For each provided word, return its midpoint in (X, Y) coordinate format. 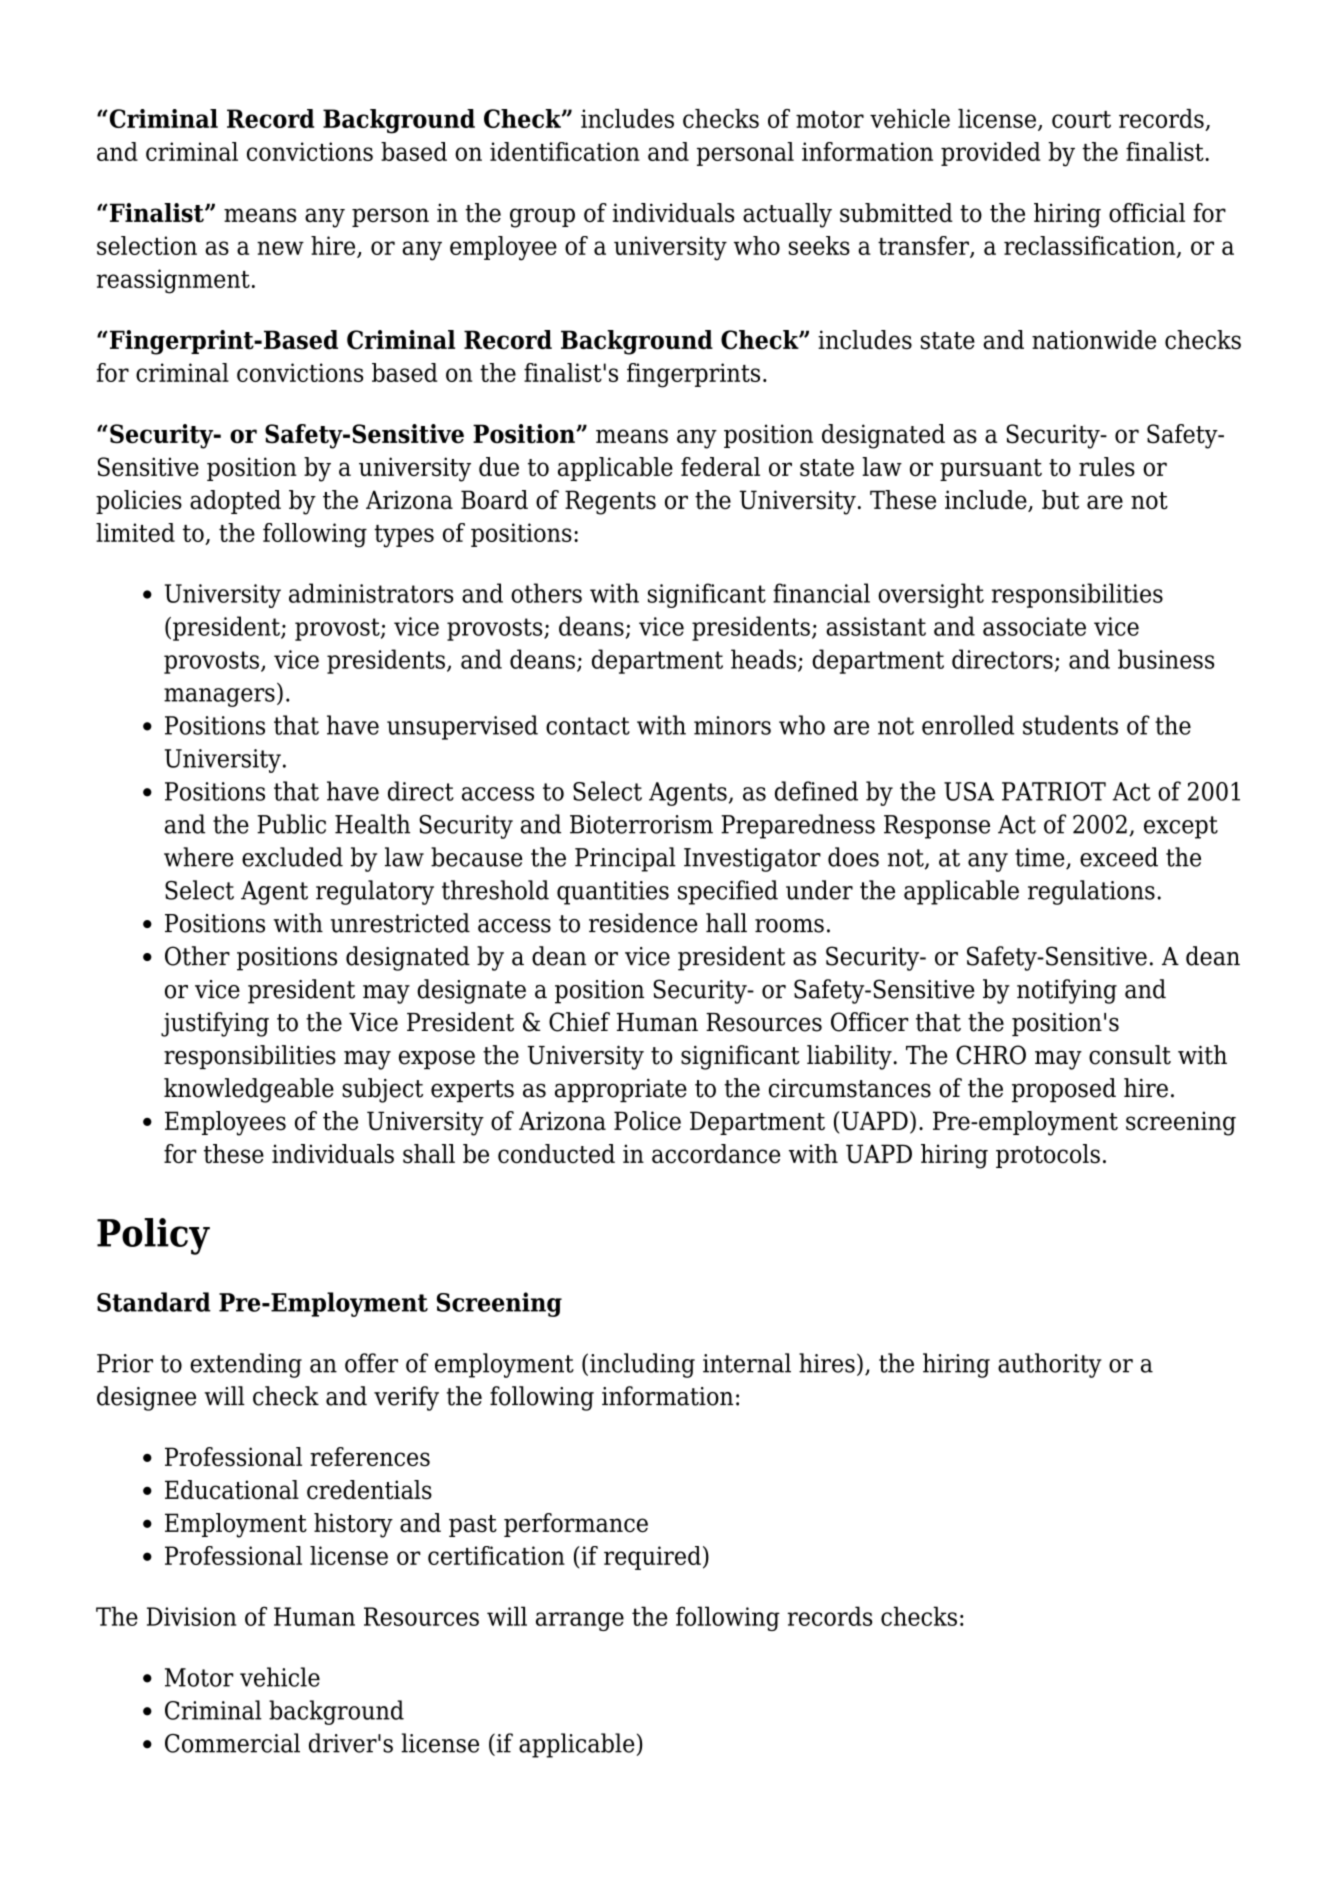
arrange (580, 1621)
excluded (292, 857)
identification (565, 151)
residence (643, 923)
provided (991, 154)
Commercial (232, 1743)
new (280, 248)
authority (1050, 1365)
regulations (1091, 892)
